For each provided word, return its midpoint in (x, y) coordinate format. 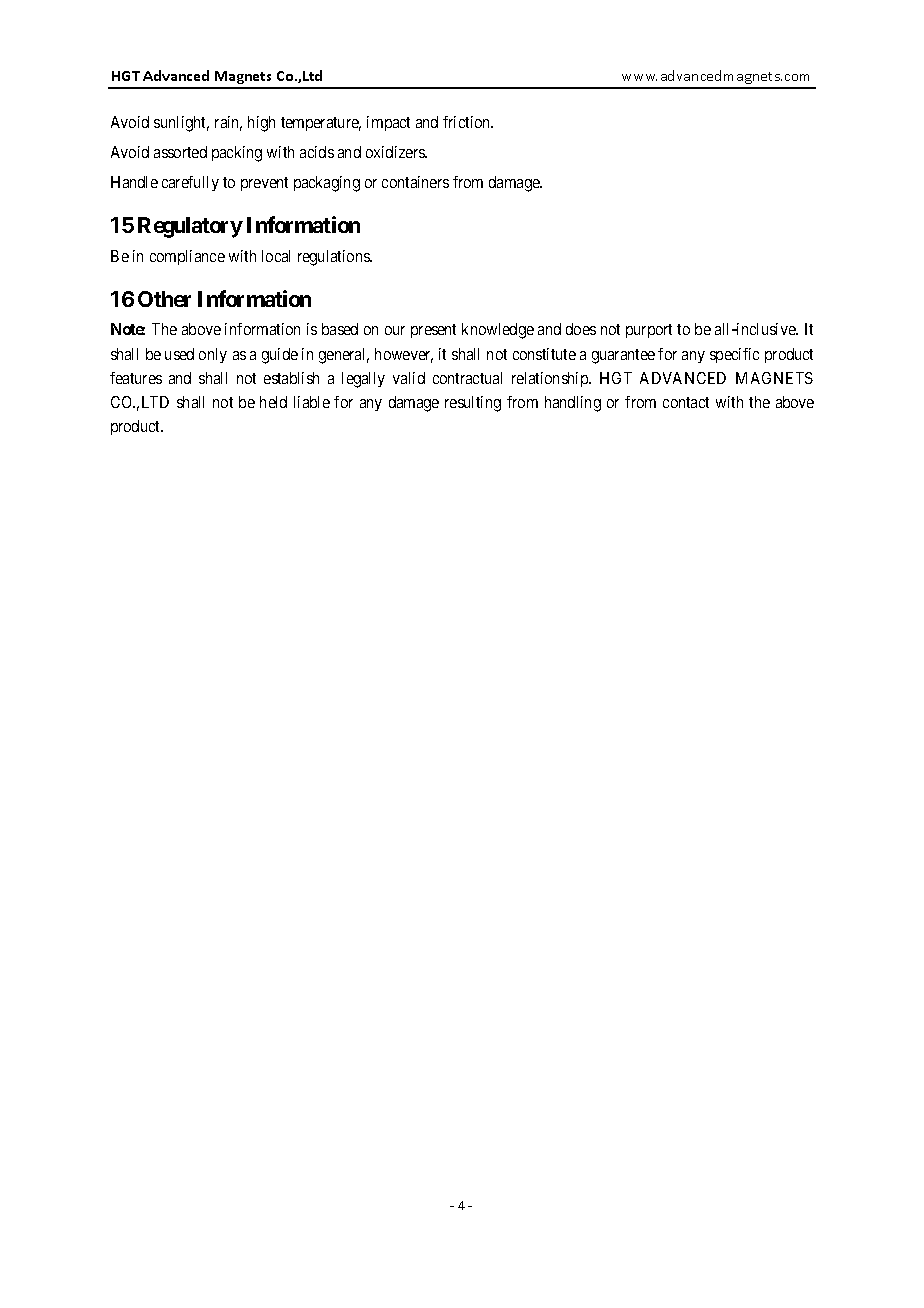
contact (686, 402)
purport (649, 331)
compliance (187, 257)
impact (388, 123)
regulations (334, 258)
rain (228, 123)
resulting (473, 404)
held (273, 402)
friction (468, 122)
